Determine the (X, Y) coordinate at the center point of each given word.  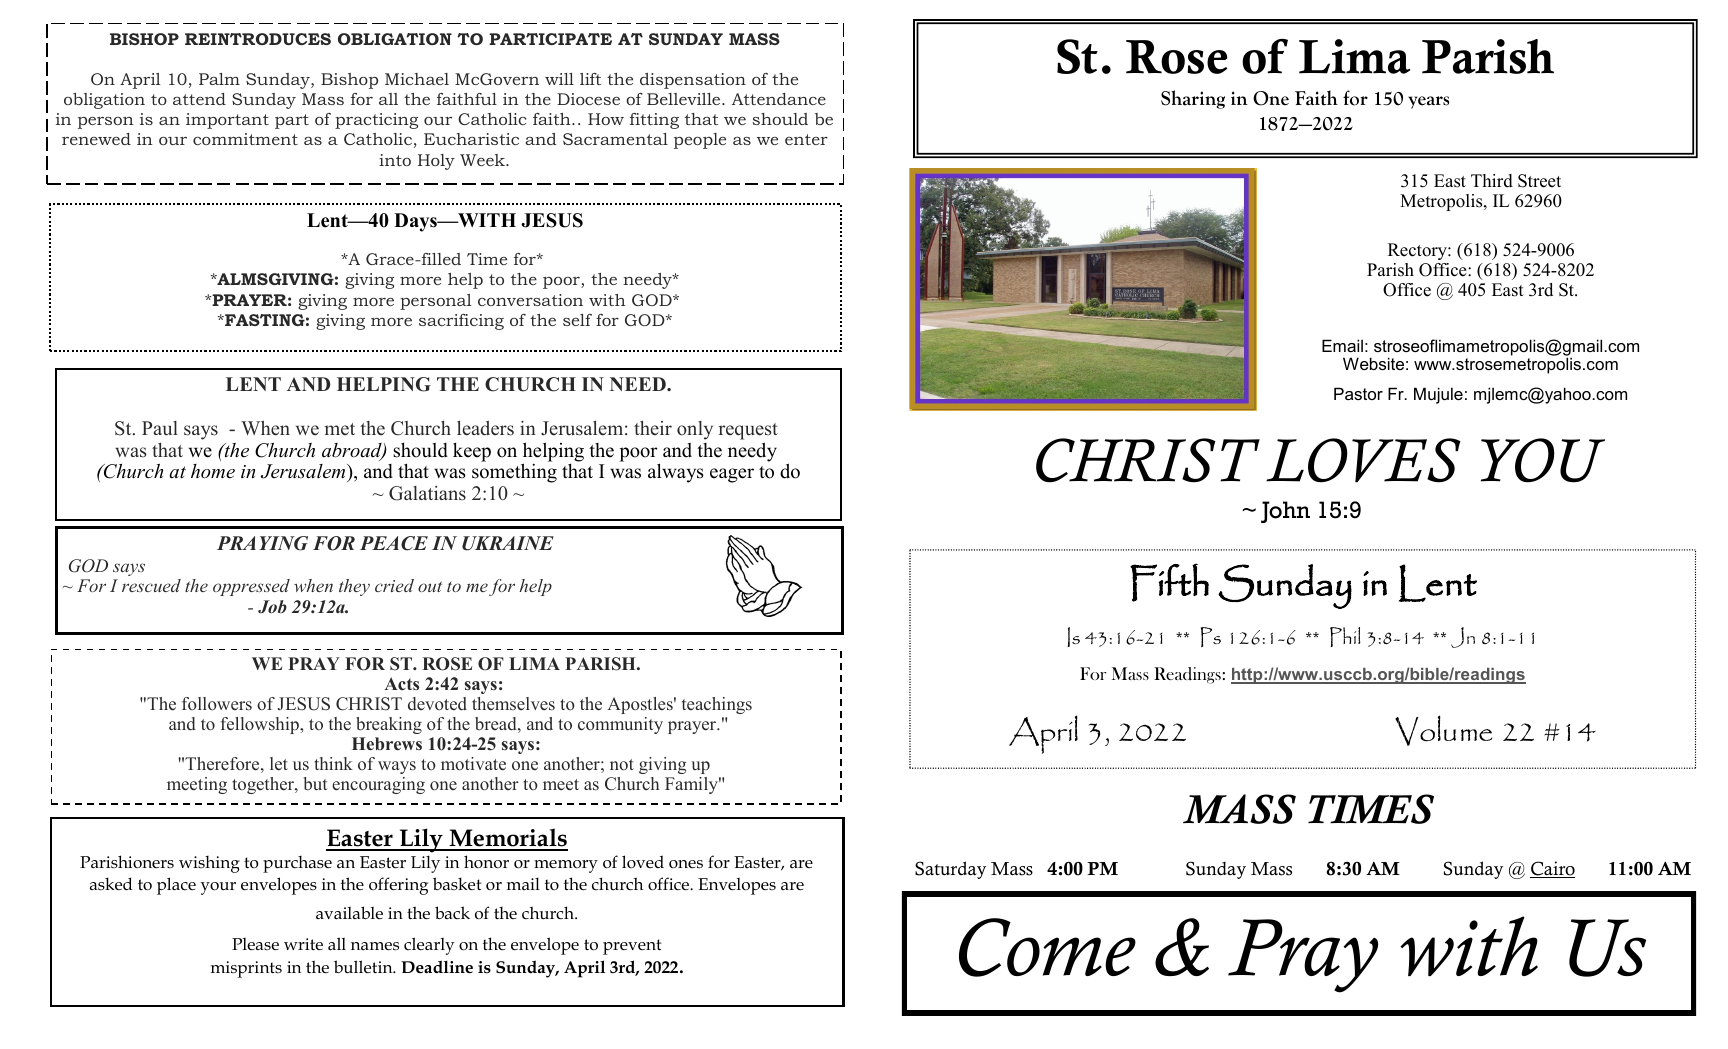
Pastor (1358, 393)
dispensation (693, 81)
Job (272, 607)
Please (255, 944)
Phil (1345, 637)
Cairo (1552, 869)
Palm (219, 79)
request (748, 431)
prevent (632, 947)
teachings (717, 705)
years (1428, 102)
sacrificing (461, 322)
